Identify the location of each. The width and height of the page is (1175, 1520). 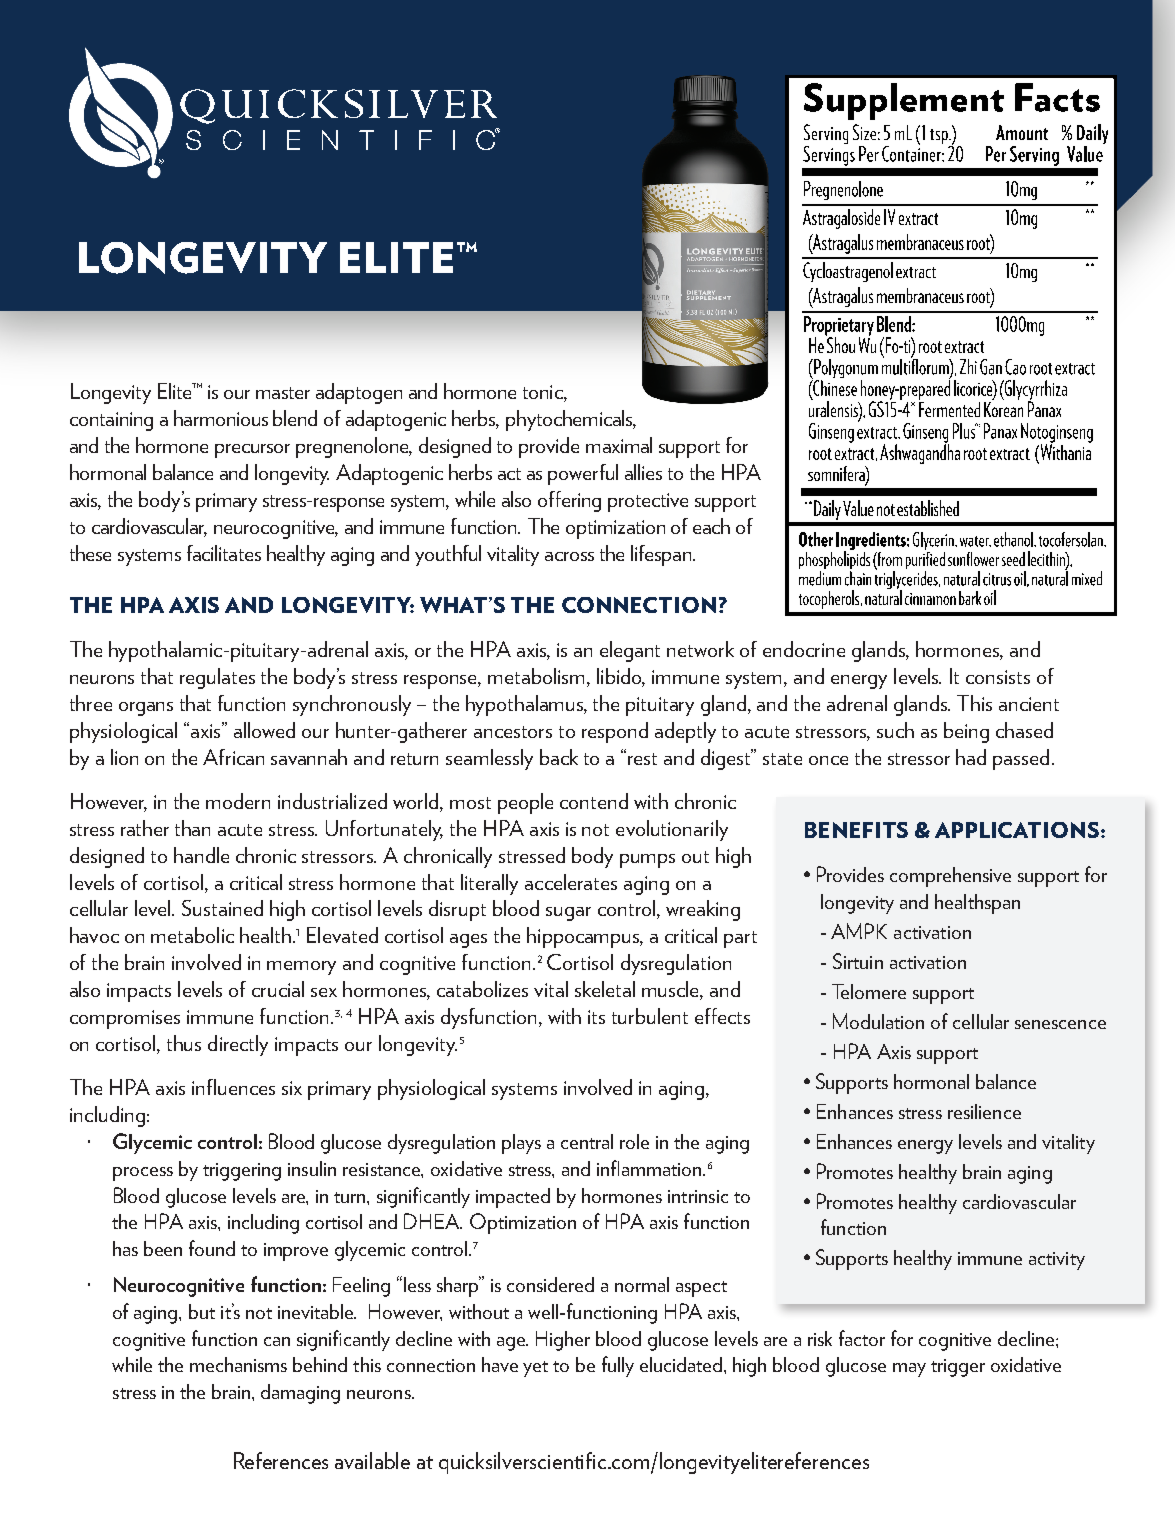
(711, 526).
